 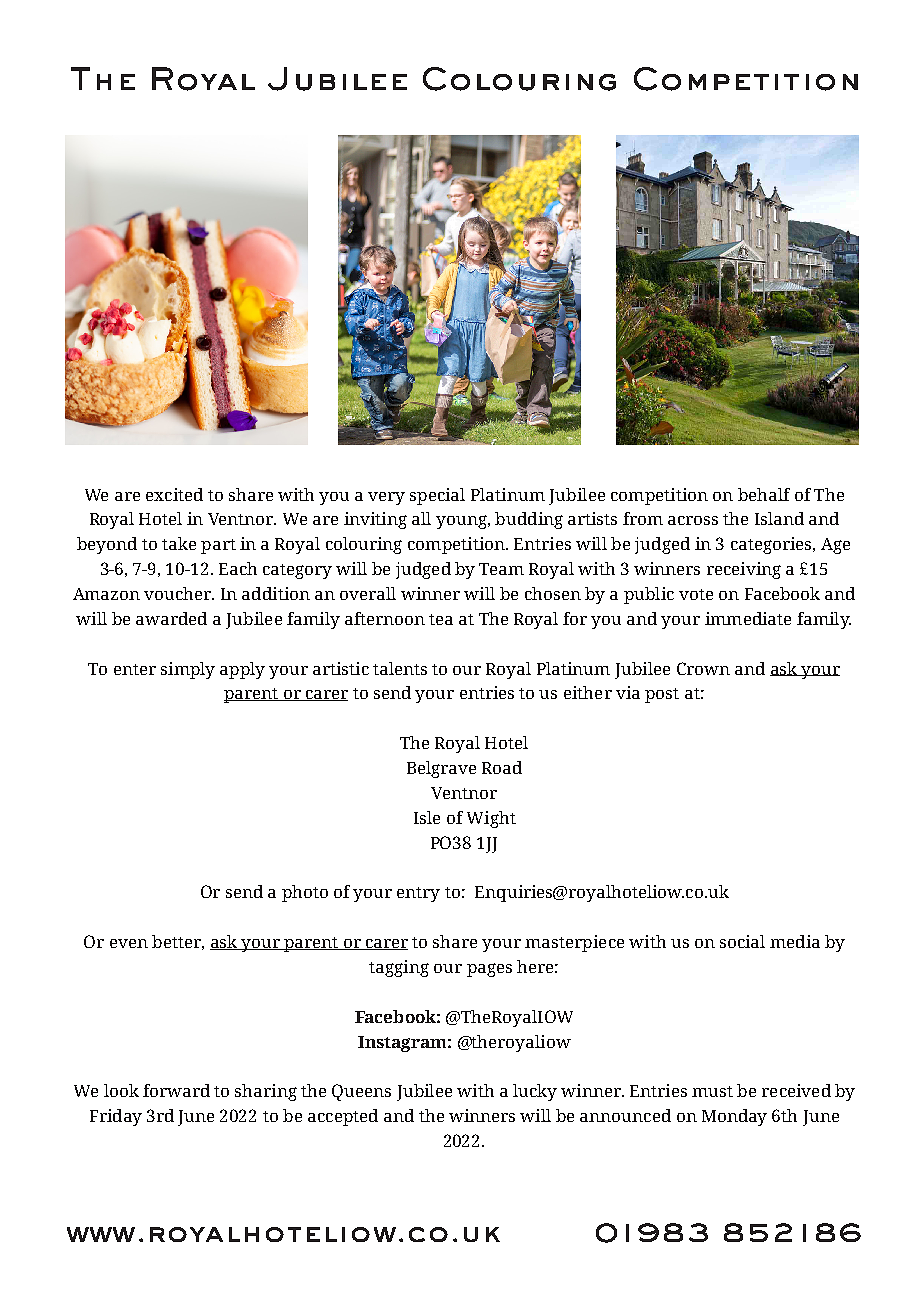 I want to click on simply, so click(x=188, y=670).
